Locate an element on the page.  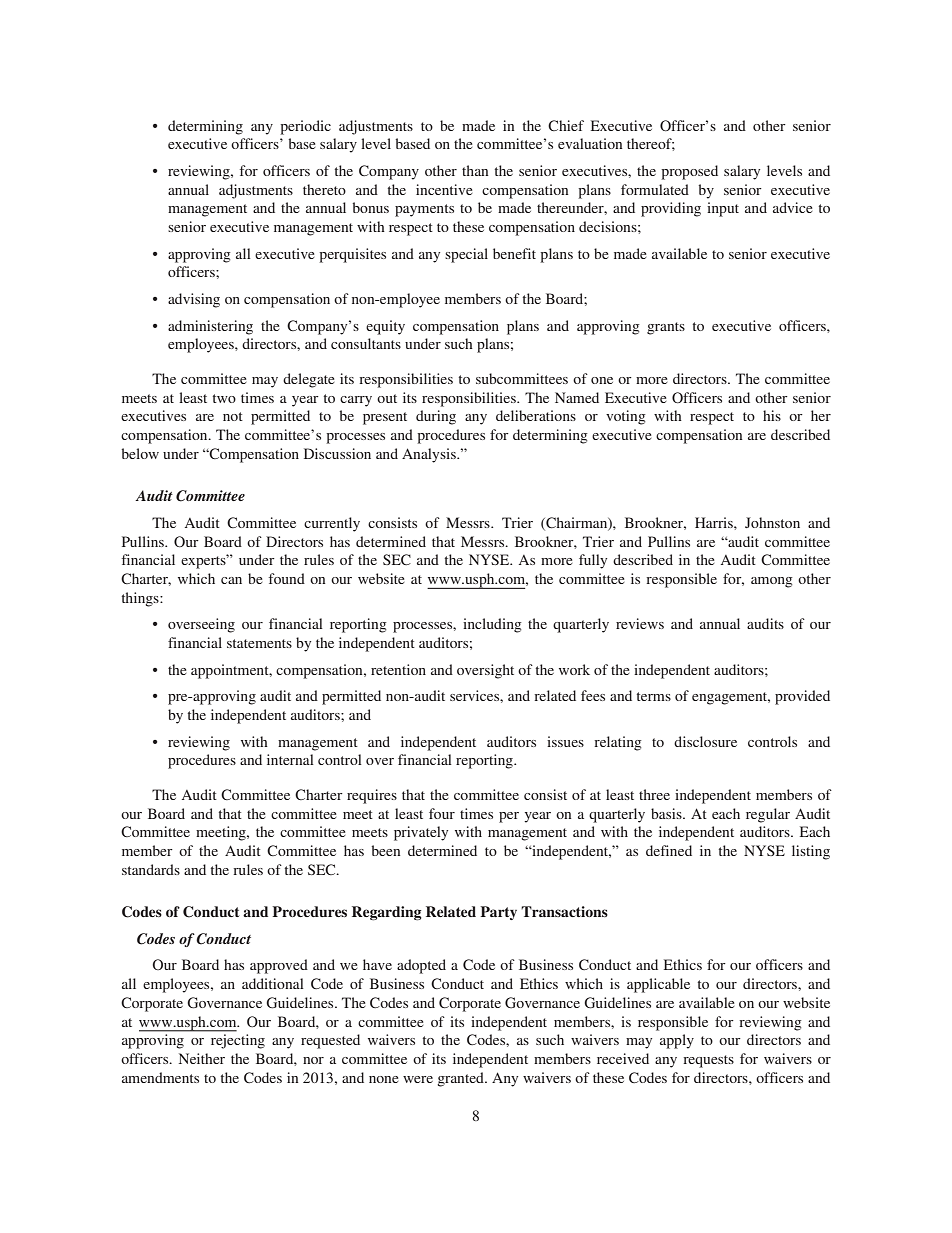
including is located at coordinates (492, 625).
